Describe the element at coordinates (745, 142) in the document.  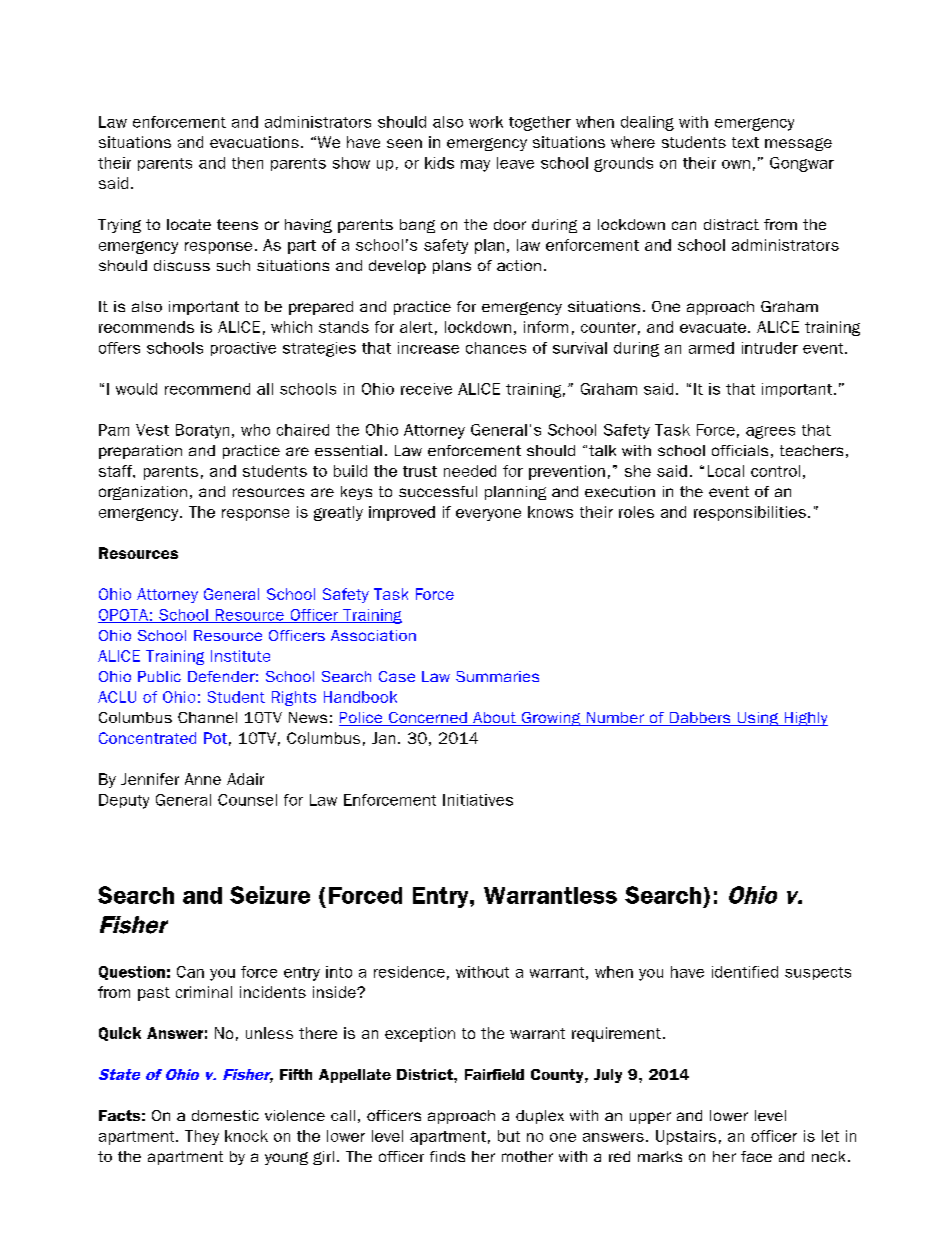
I see `text` at that location.
